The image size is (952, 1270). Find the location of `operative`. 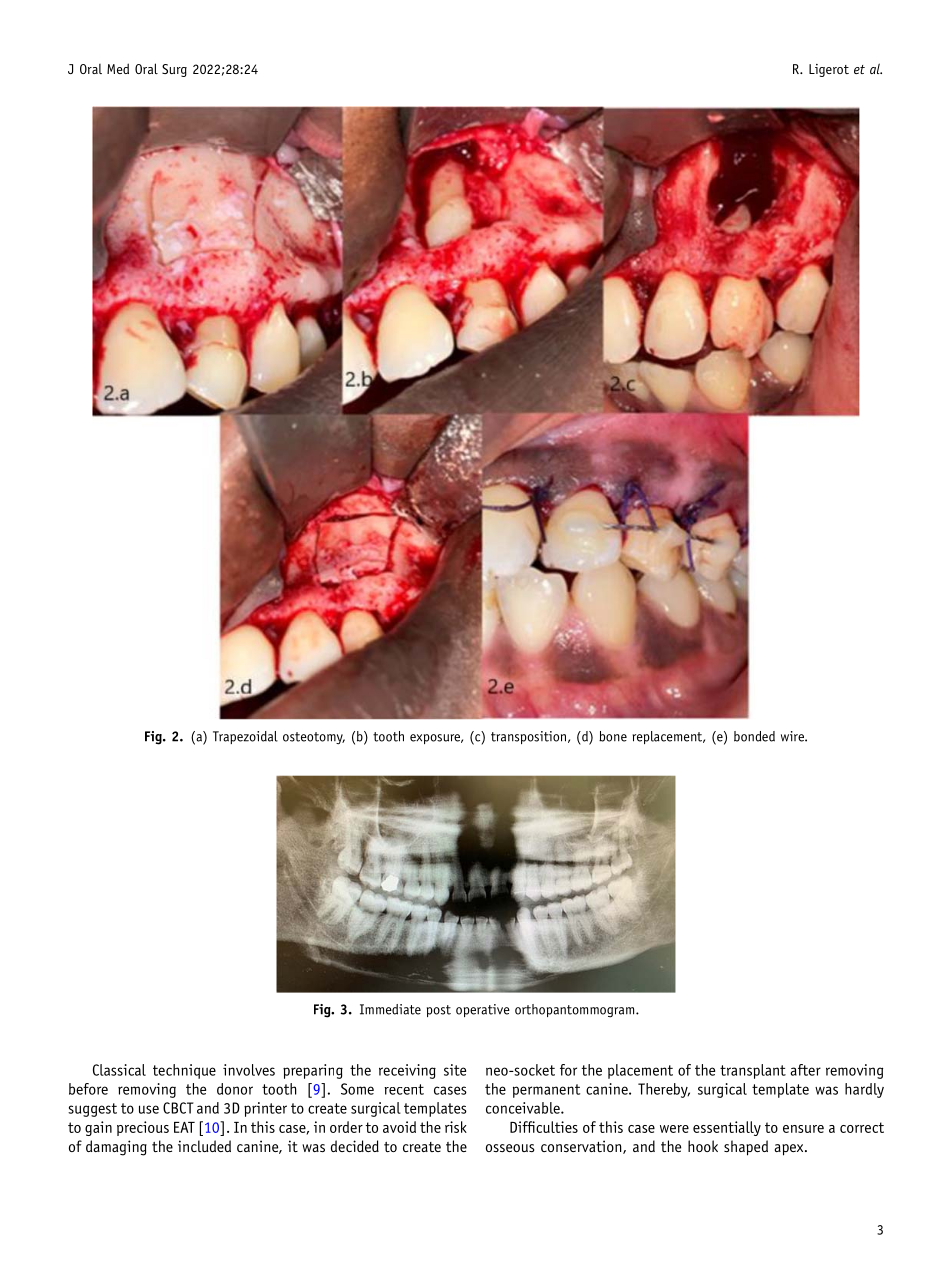

operative is located at coordinates (483, 1010).
